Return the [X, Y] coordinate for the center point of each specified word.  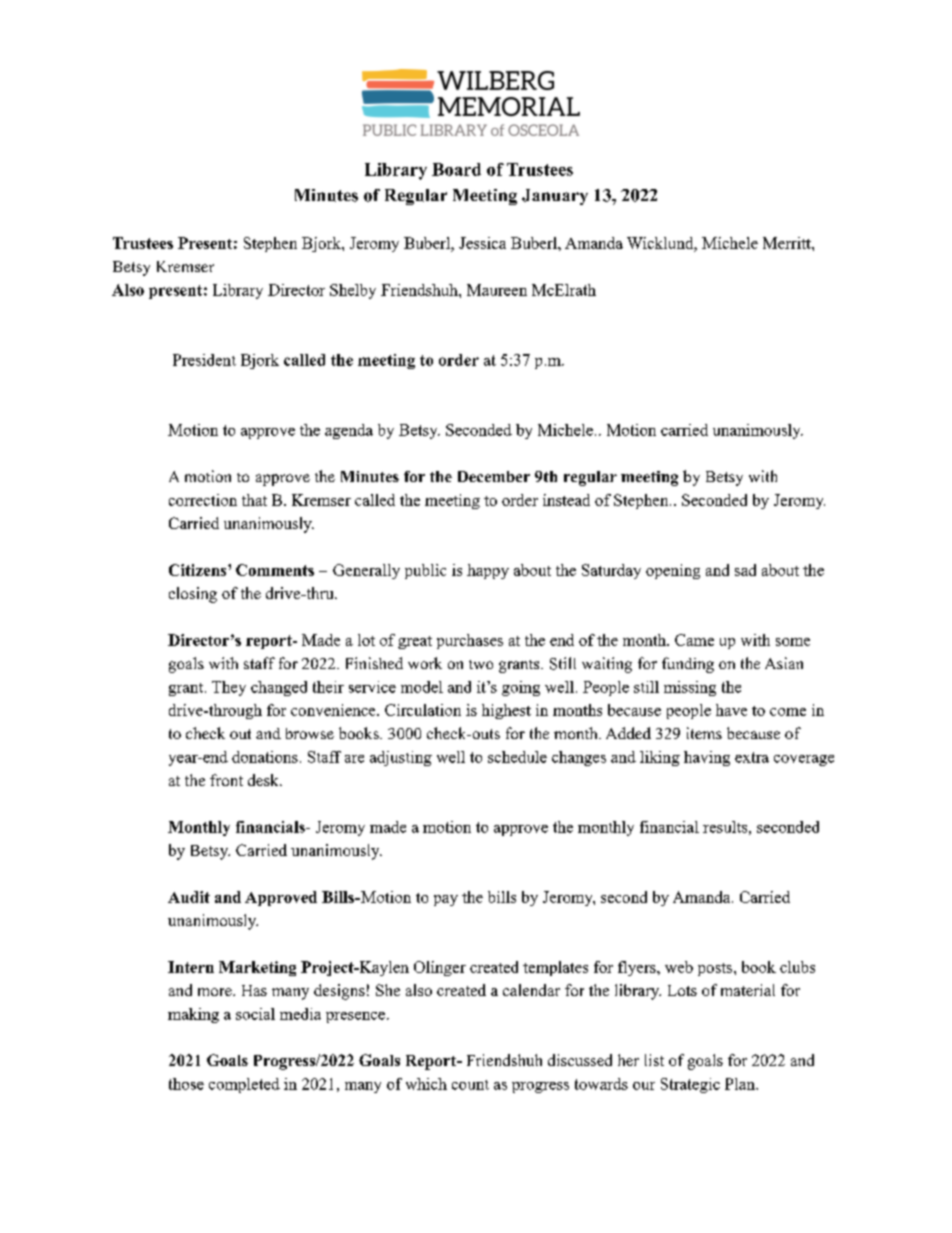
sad [745, 570]
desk [264, 780]
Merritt [788, 243]
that [254, 500]
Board [456, 169]
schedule [517, 757]
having [707, 758]
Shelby [353, 291]
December [494, 476]
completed [244, 1085]
